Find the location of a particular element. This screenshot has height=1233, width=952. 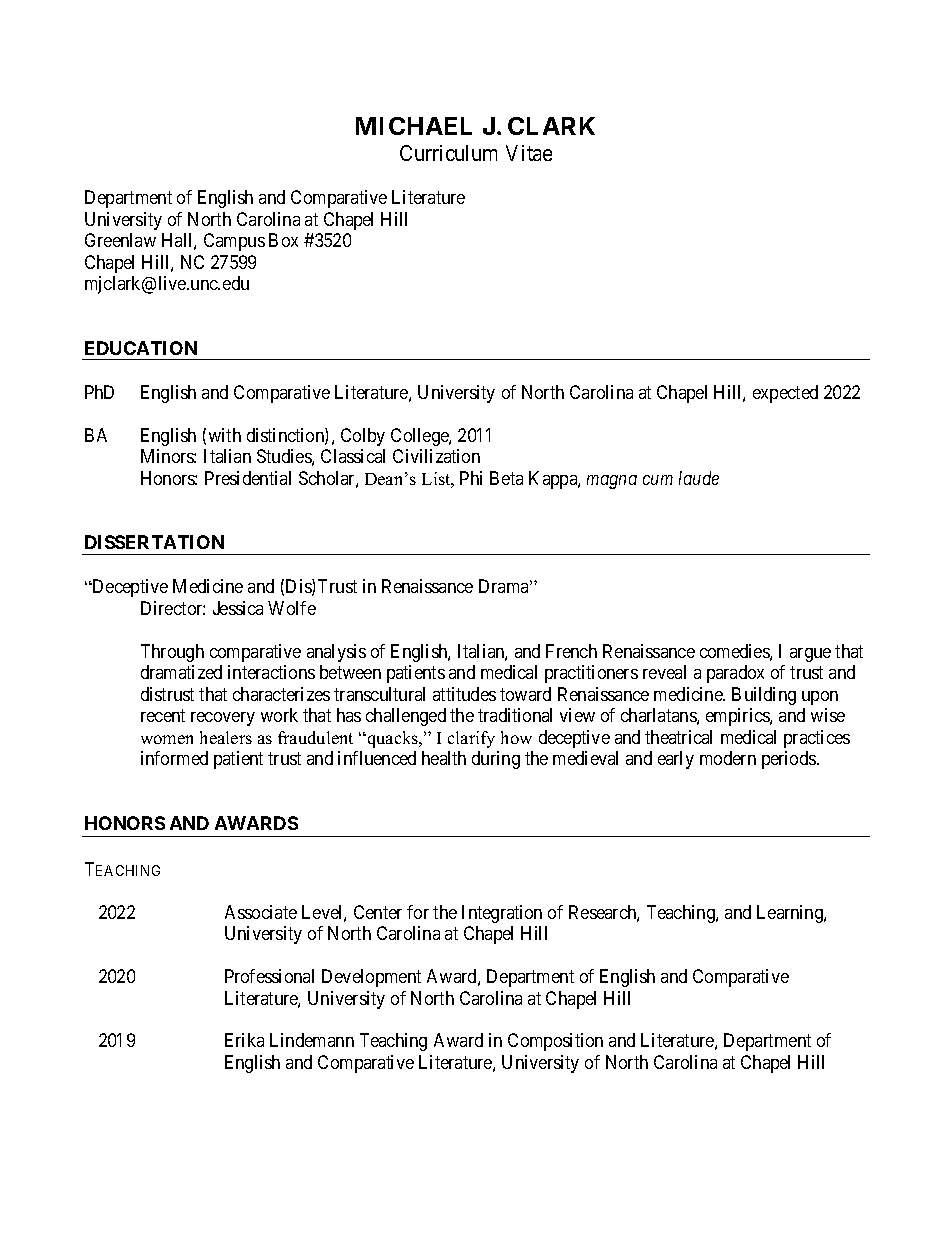

laude is located at coordinates (699, 478).
